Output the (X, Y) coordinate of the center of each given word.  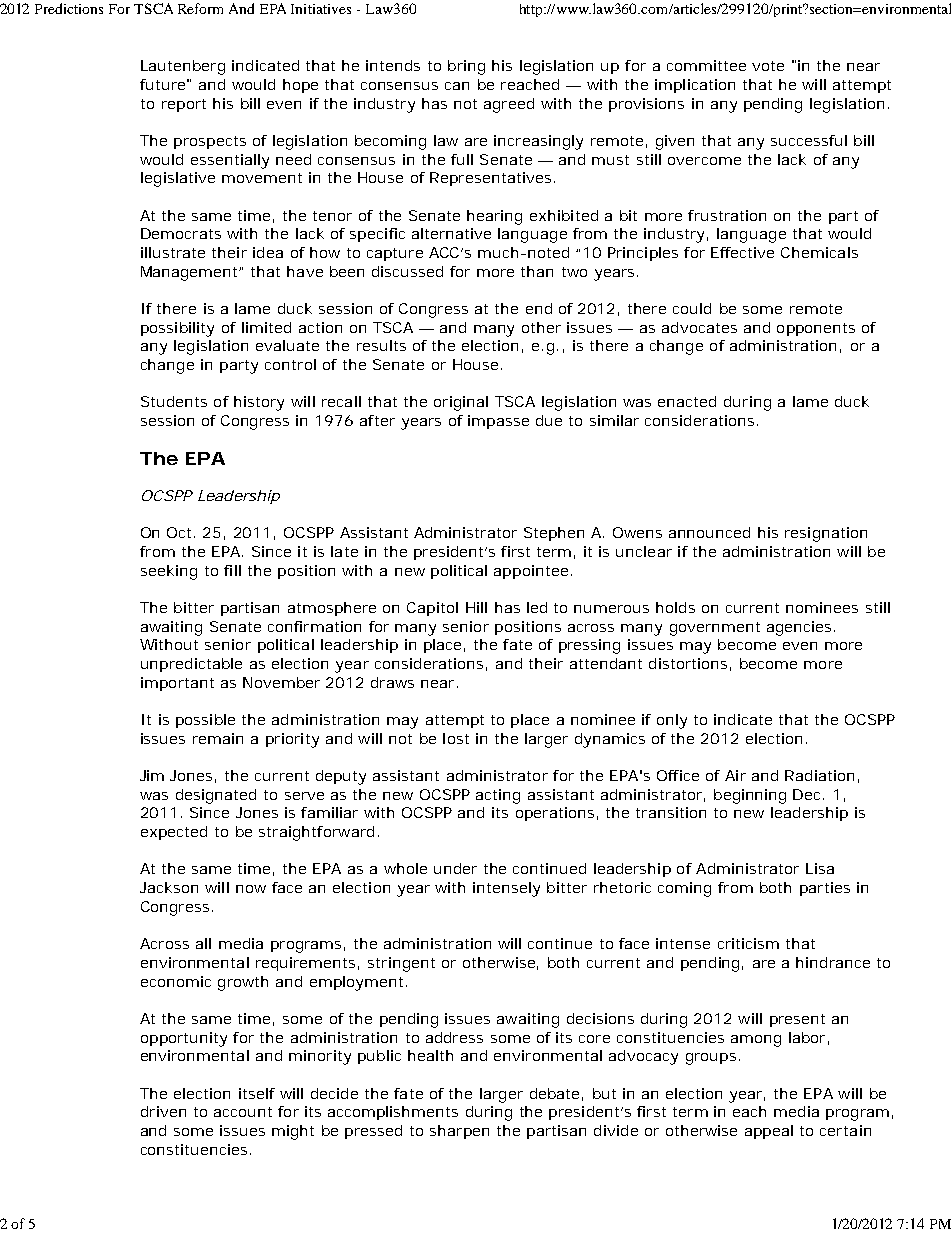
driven (163, 1111)
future (162, 84)
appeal (769, 1132)
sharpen (459, 1132)
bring (466, 67)
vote (768, 66)
